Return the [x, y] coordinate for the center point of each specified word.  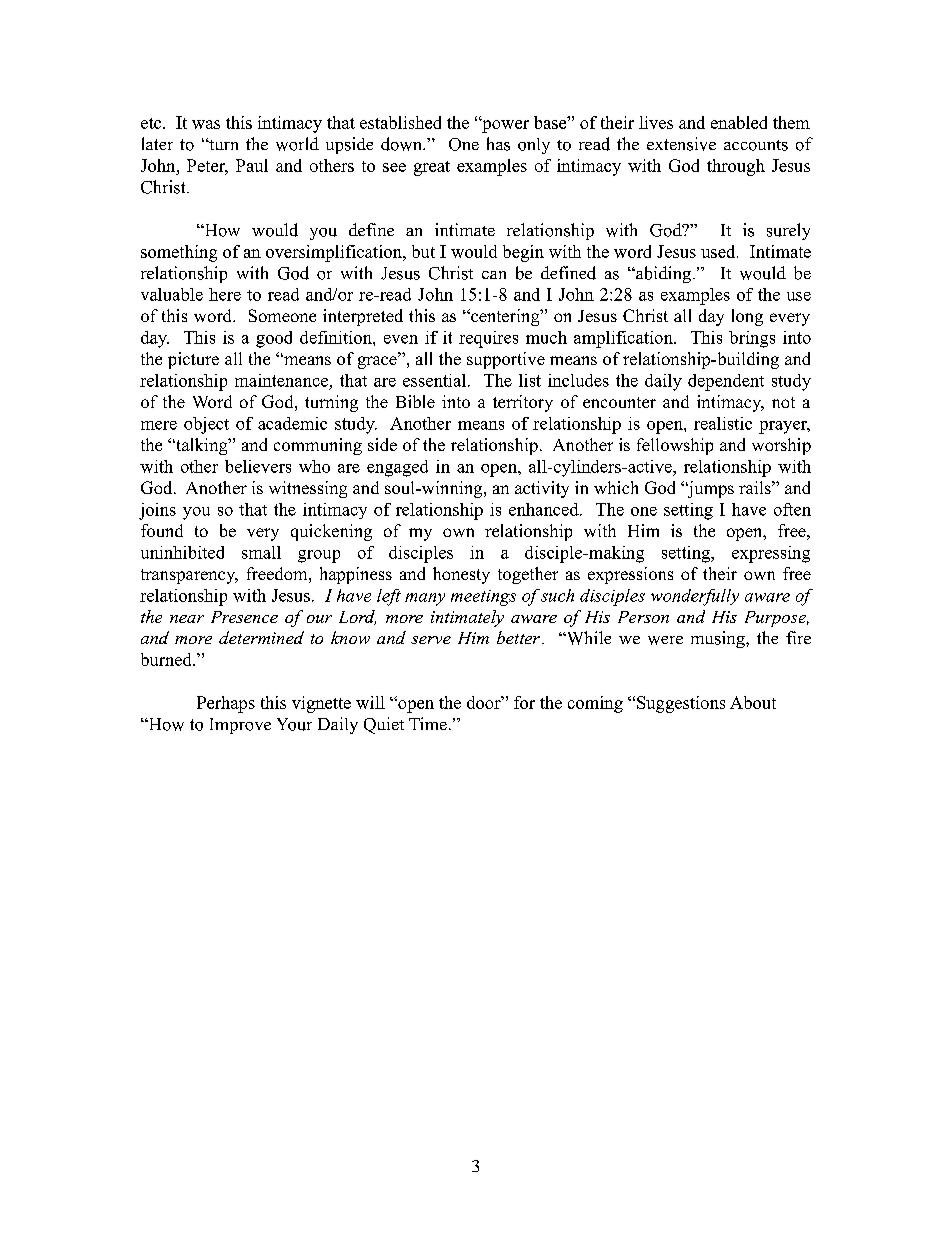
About [753, 702]
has [498, 144]
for [524, 702]
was [206, 124]
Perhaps [226, 704]
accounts [756, 145]
